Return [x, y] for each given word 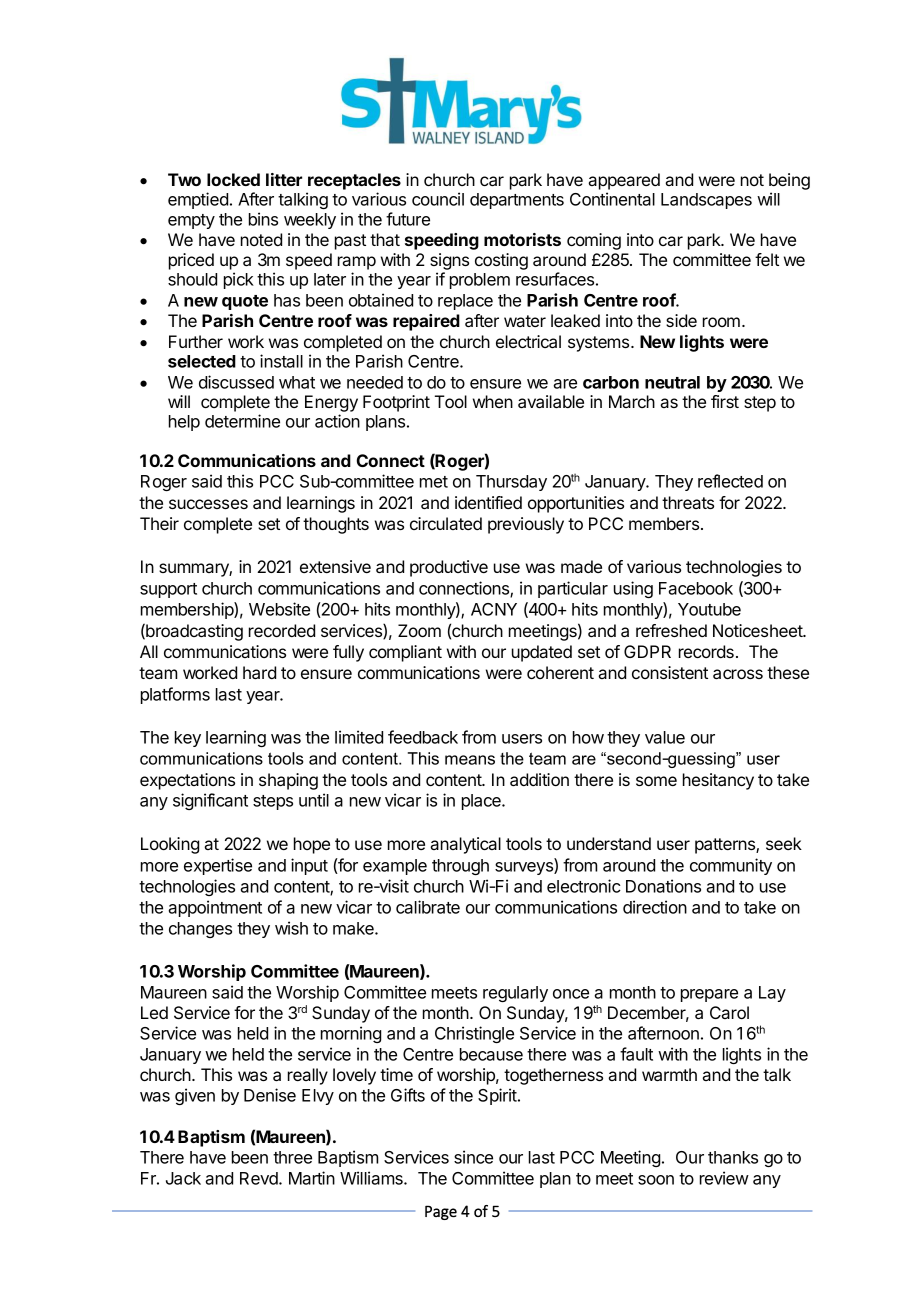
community [731, 866]
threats [688, 502]
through [460, 867]
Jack [183, 1178]
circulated [446, 523]
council [438, 199]
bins [263, 219]
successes [208, 504]
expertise [218, 866]
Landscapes [706, 201]
